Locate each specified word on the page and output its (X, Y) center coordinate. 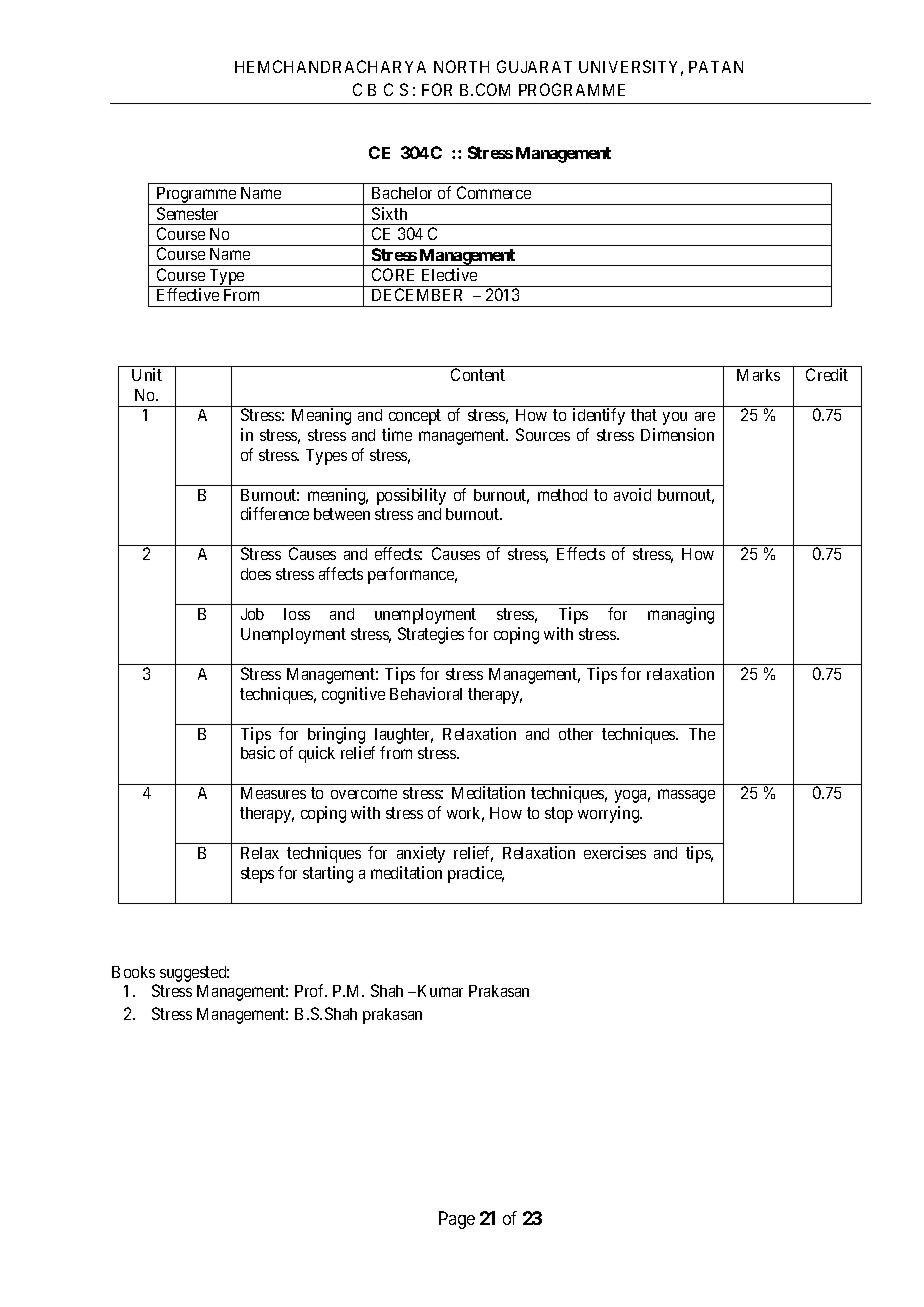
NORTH (461, 66)
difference (275, 513)
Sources (543, 434)
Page (457, 1220)
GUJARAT (534, 66)
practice (476, 874)
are (705, 416)
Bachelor (402, 193)
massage (686, 796)
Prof (311, 990)
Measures (273, 793)
